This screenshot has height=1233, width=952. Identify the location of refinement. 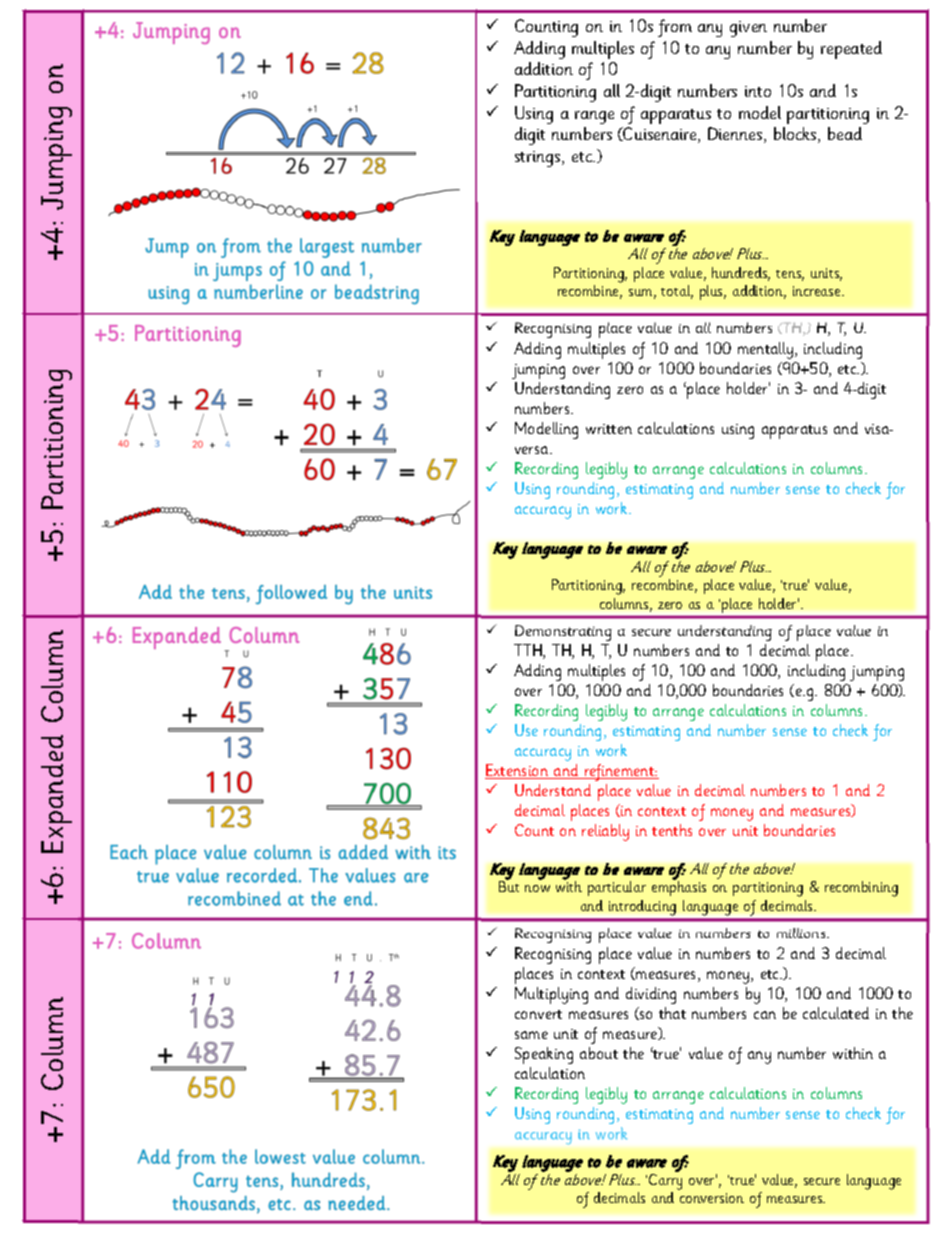
(619, 772).
